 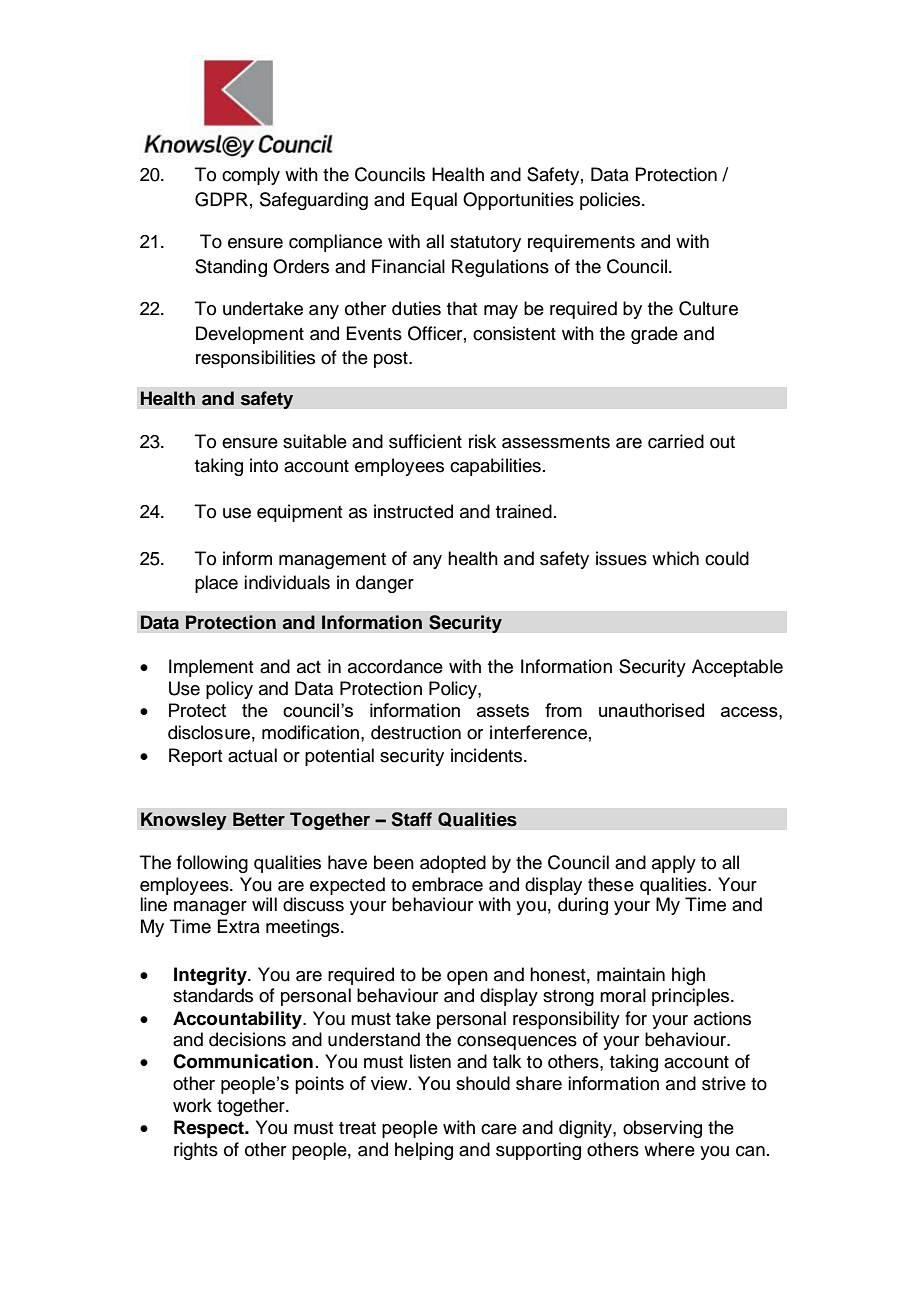 What do you see at coordinates (434, 201) in the page?
I see `Equal` at bounding box center [434, 201].
